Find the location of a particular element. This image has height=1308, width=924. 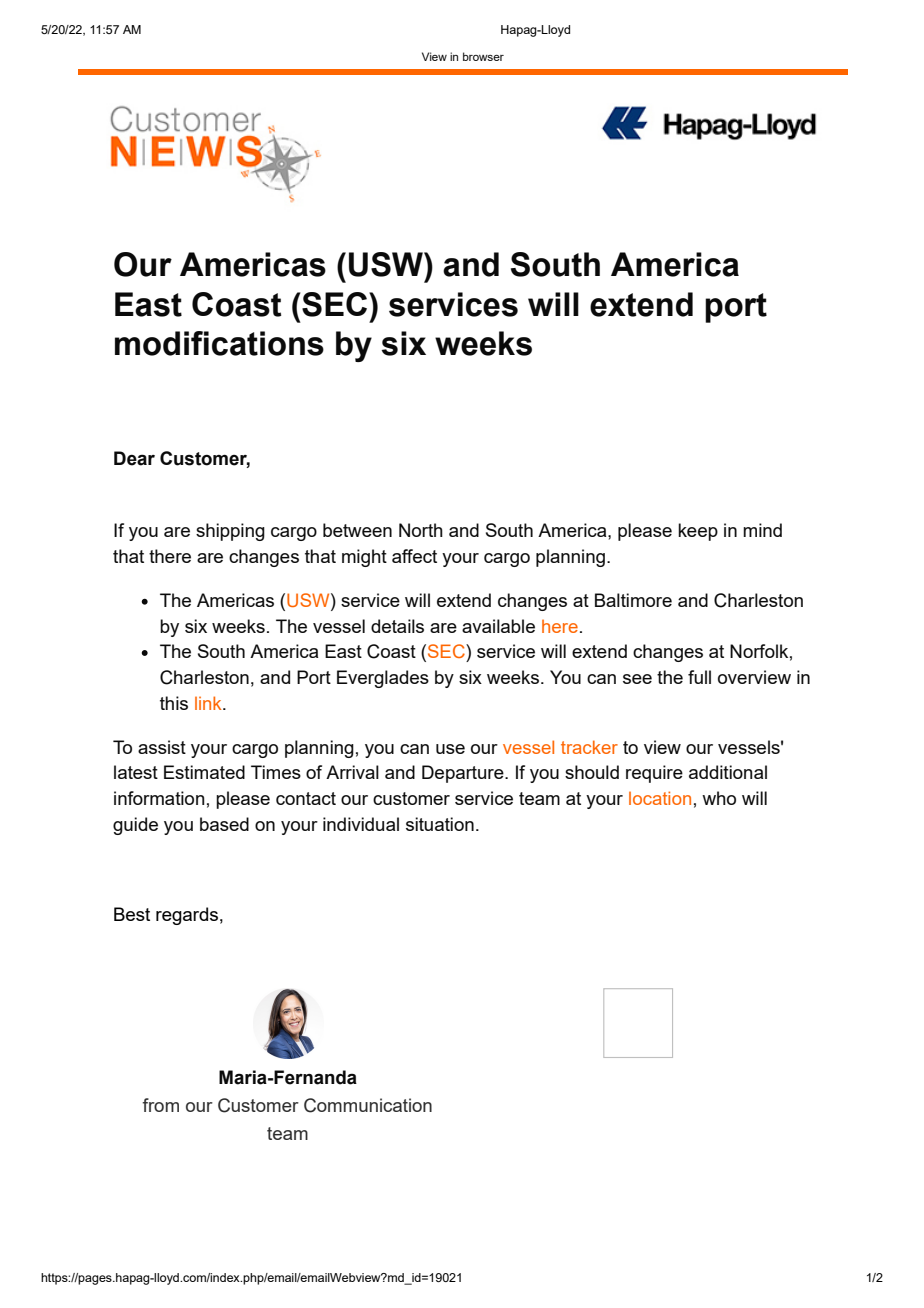

Dear is located at coordinates (134, 458).
